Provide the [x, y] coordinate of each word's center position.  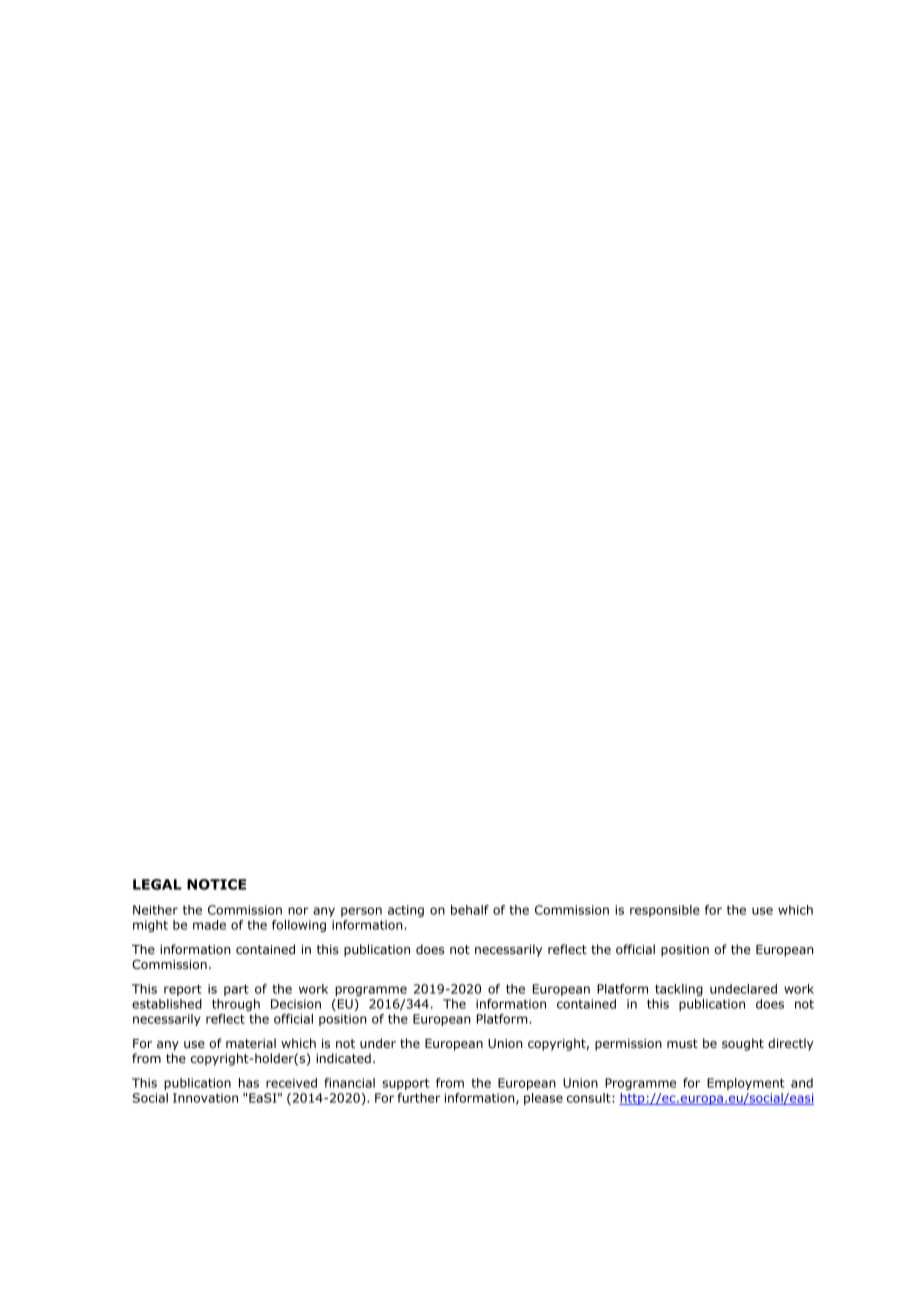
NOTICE [216, 884]
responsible [665, 911]
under [378, 1043]
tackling [679, 990]
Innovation [205, 1098]
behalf [470, 910]
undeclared [743, 989]
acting [406, 911]
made [209, 925]
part [236, 990]
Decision [296, 1004]
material [251, 1043]
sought [743, 1044]
